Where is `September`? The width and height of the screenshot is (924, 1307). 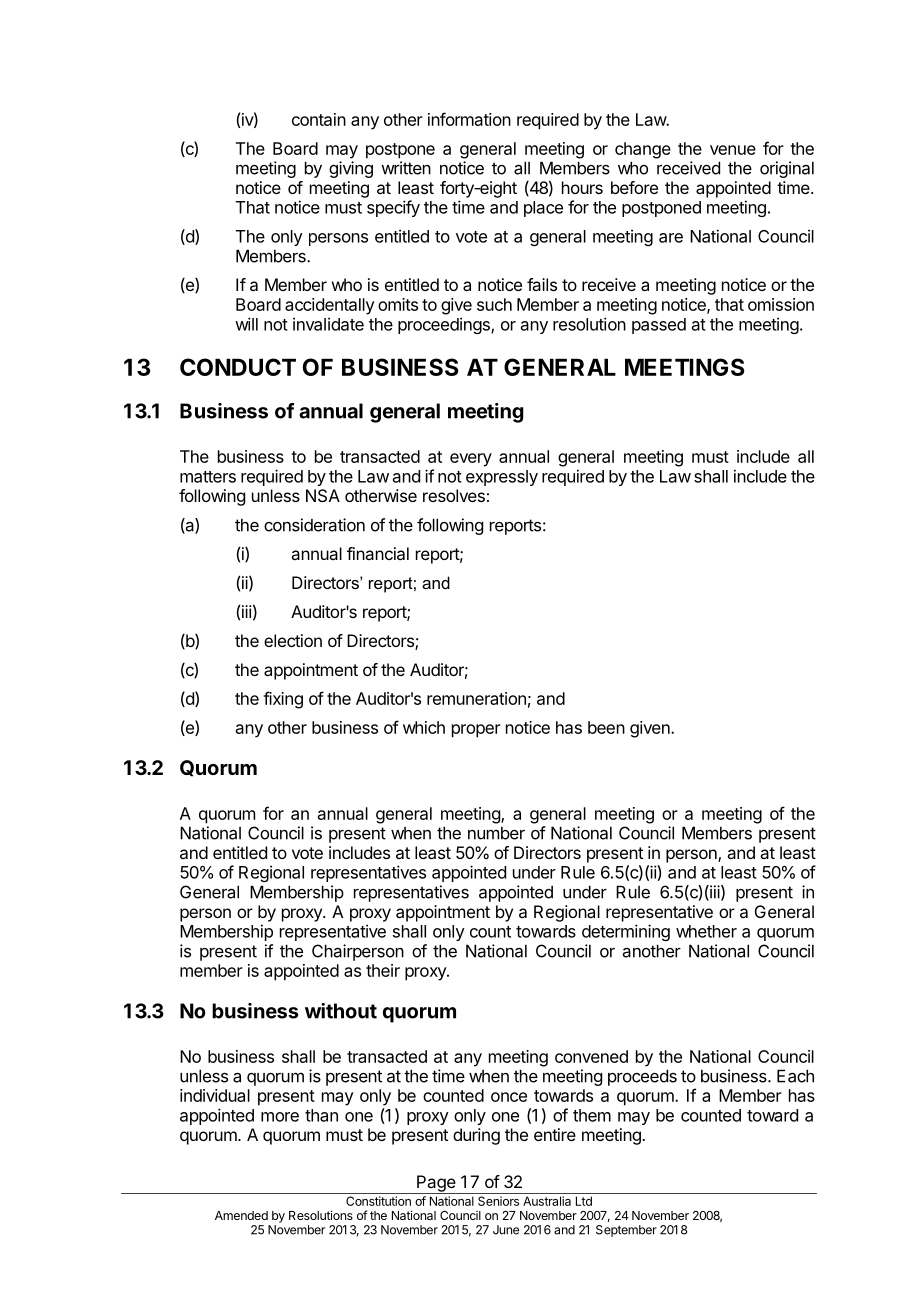
September is located at coordinates (626, 1231).
